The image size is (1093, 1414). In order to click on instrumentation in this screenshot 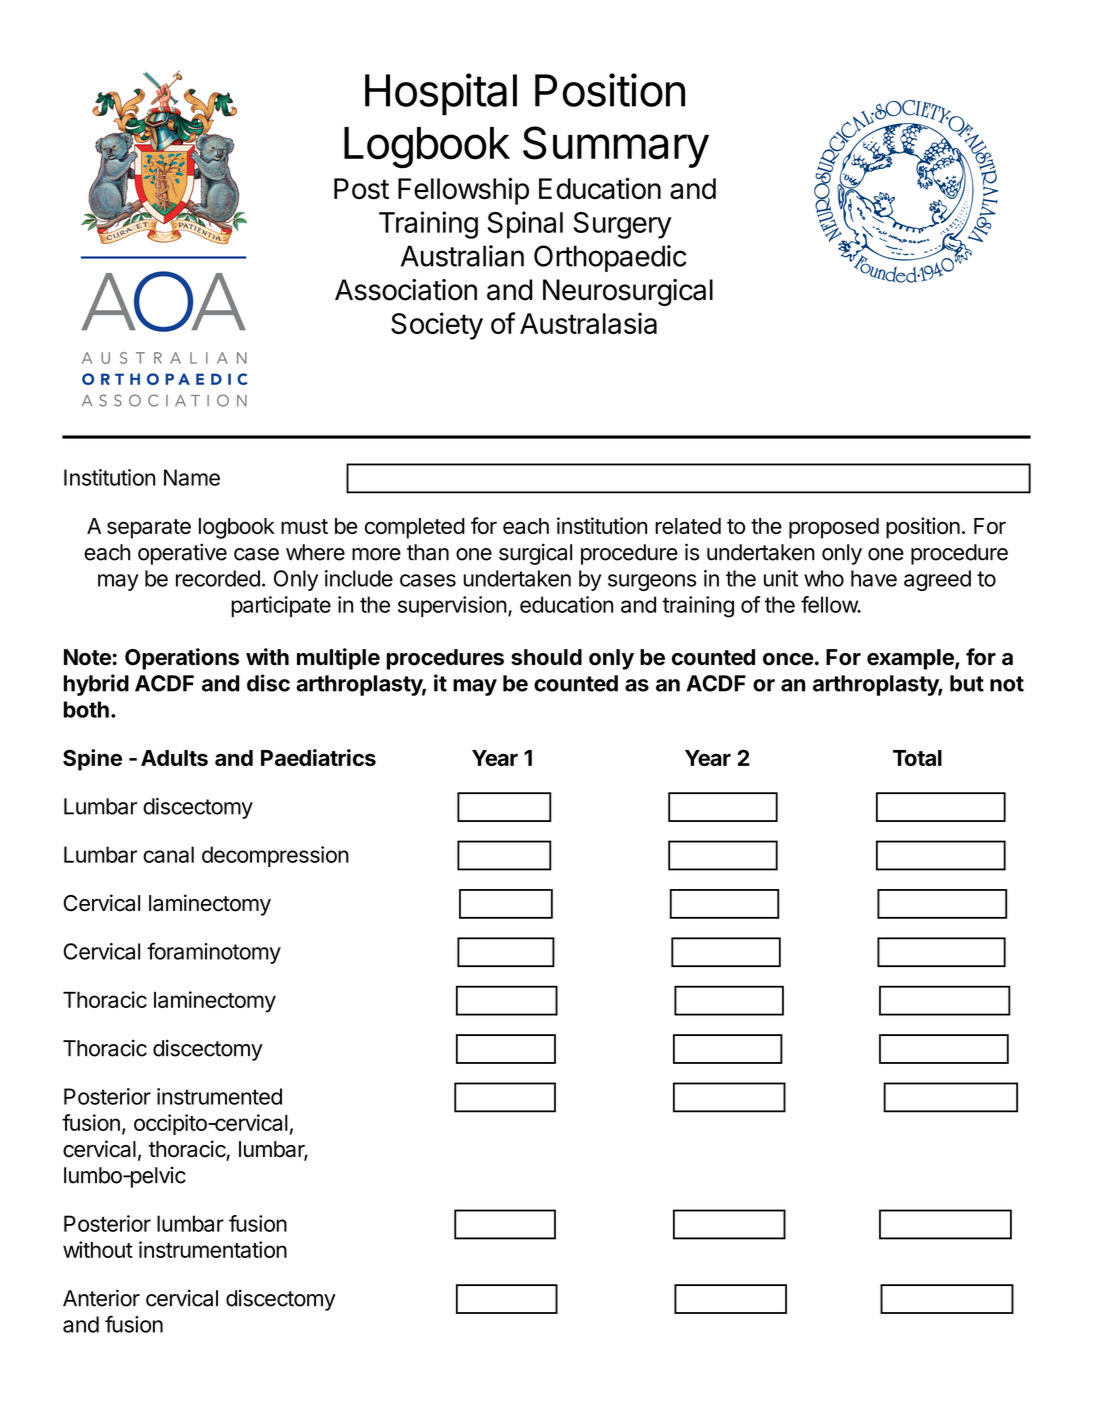, I will do `click(213, 1249)`.
